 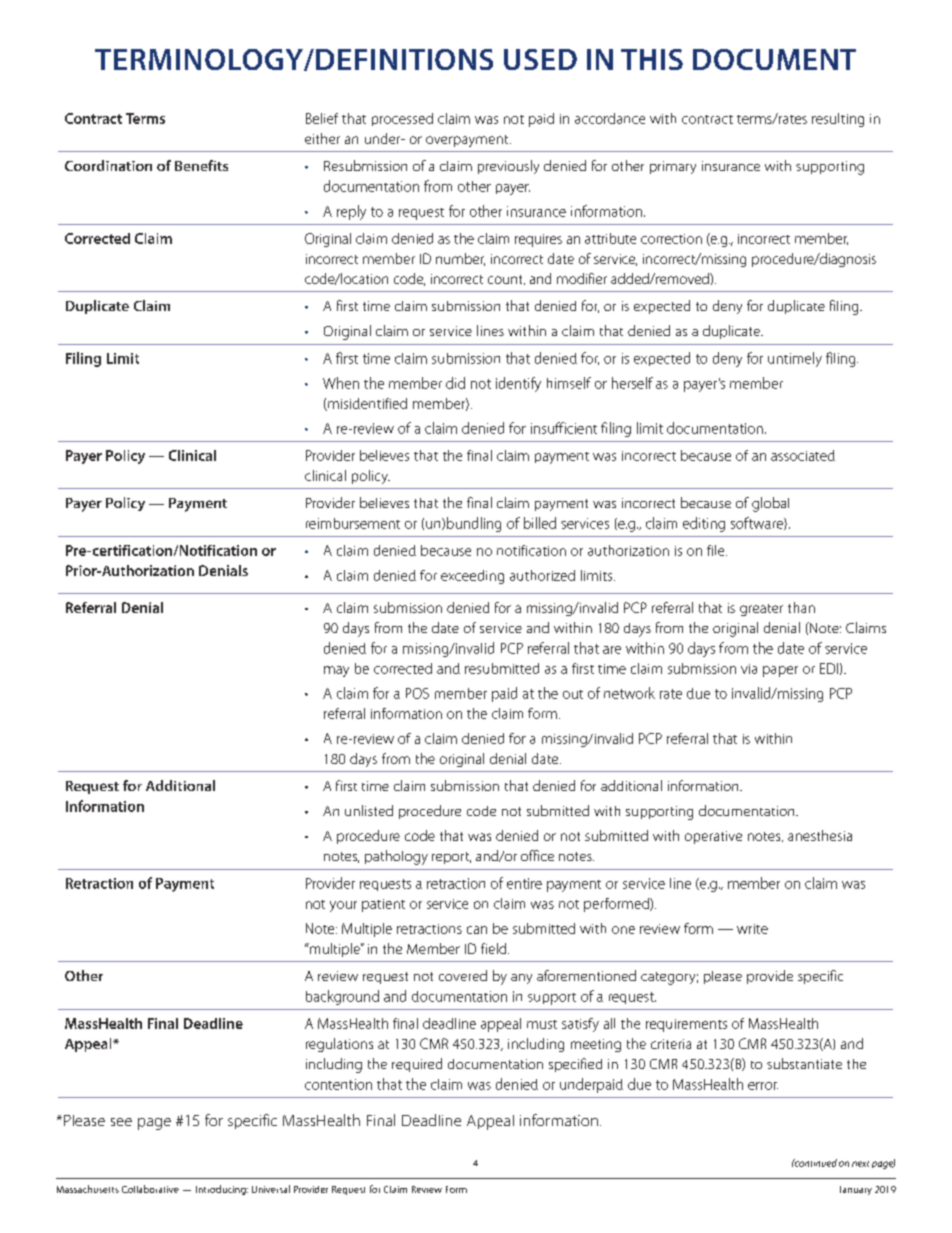 I want to click on may, so click(x=336, y=671).
